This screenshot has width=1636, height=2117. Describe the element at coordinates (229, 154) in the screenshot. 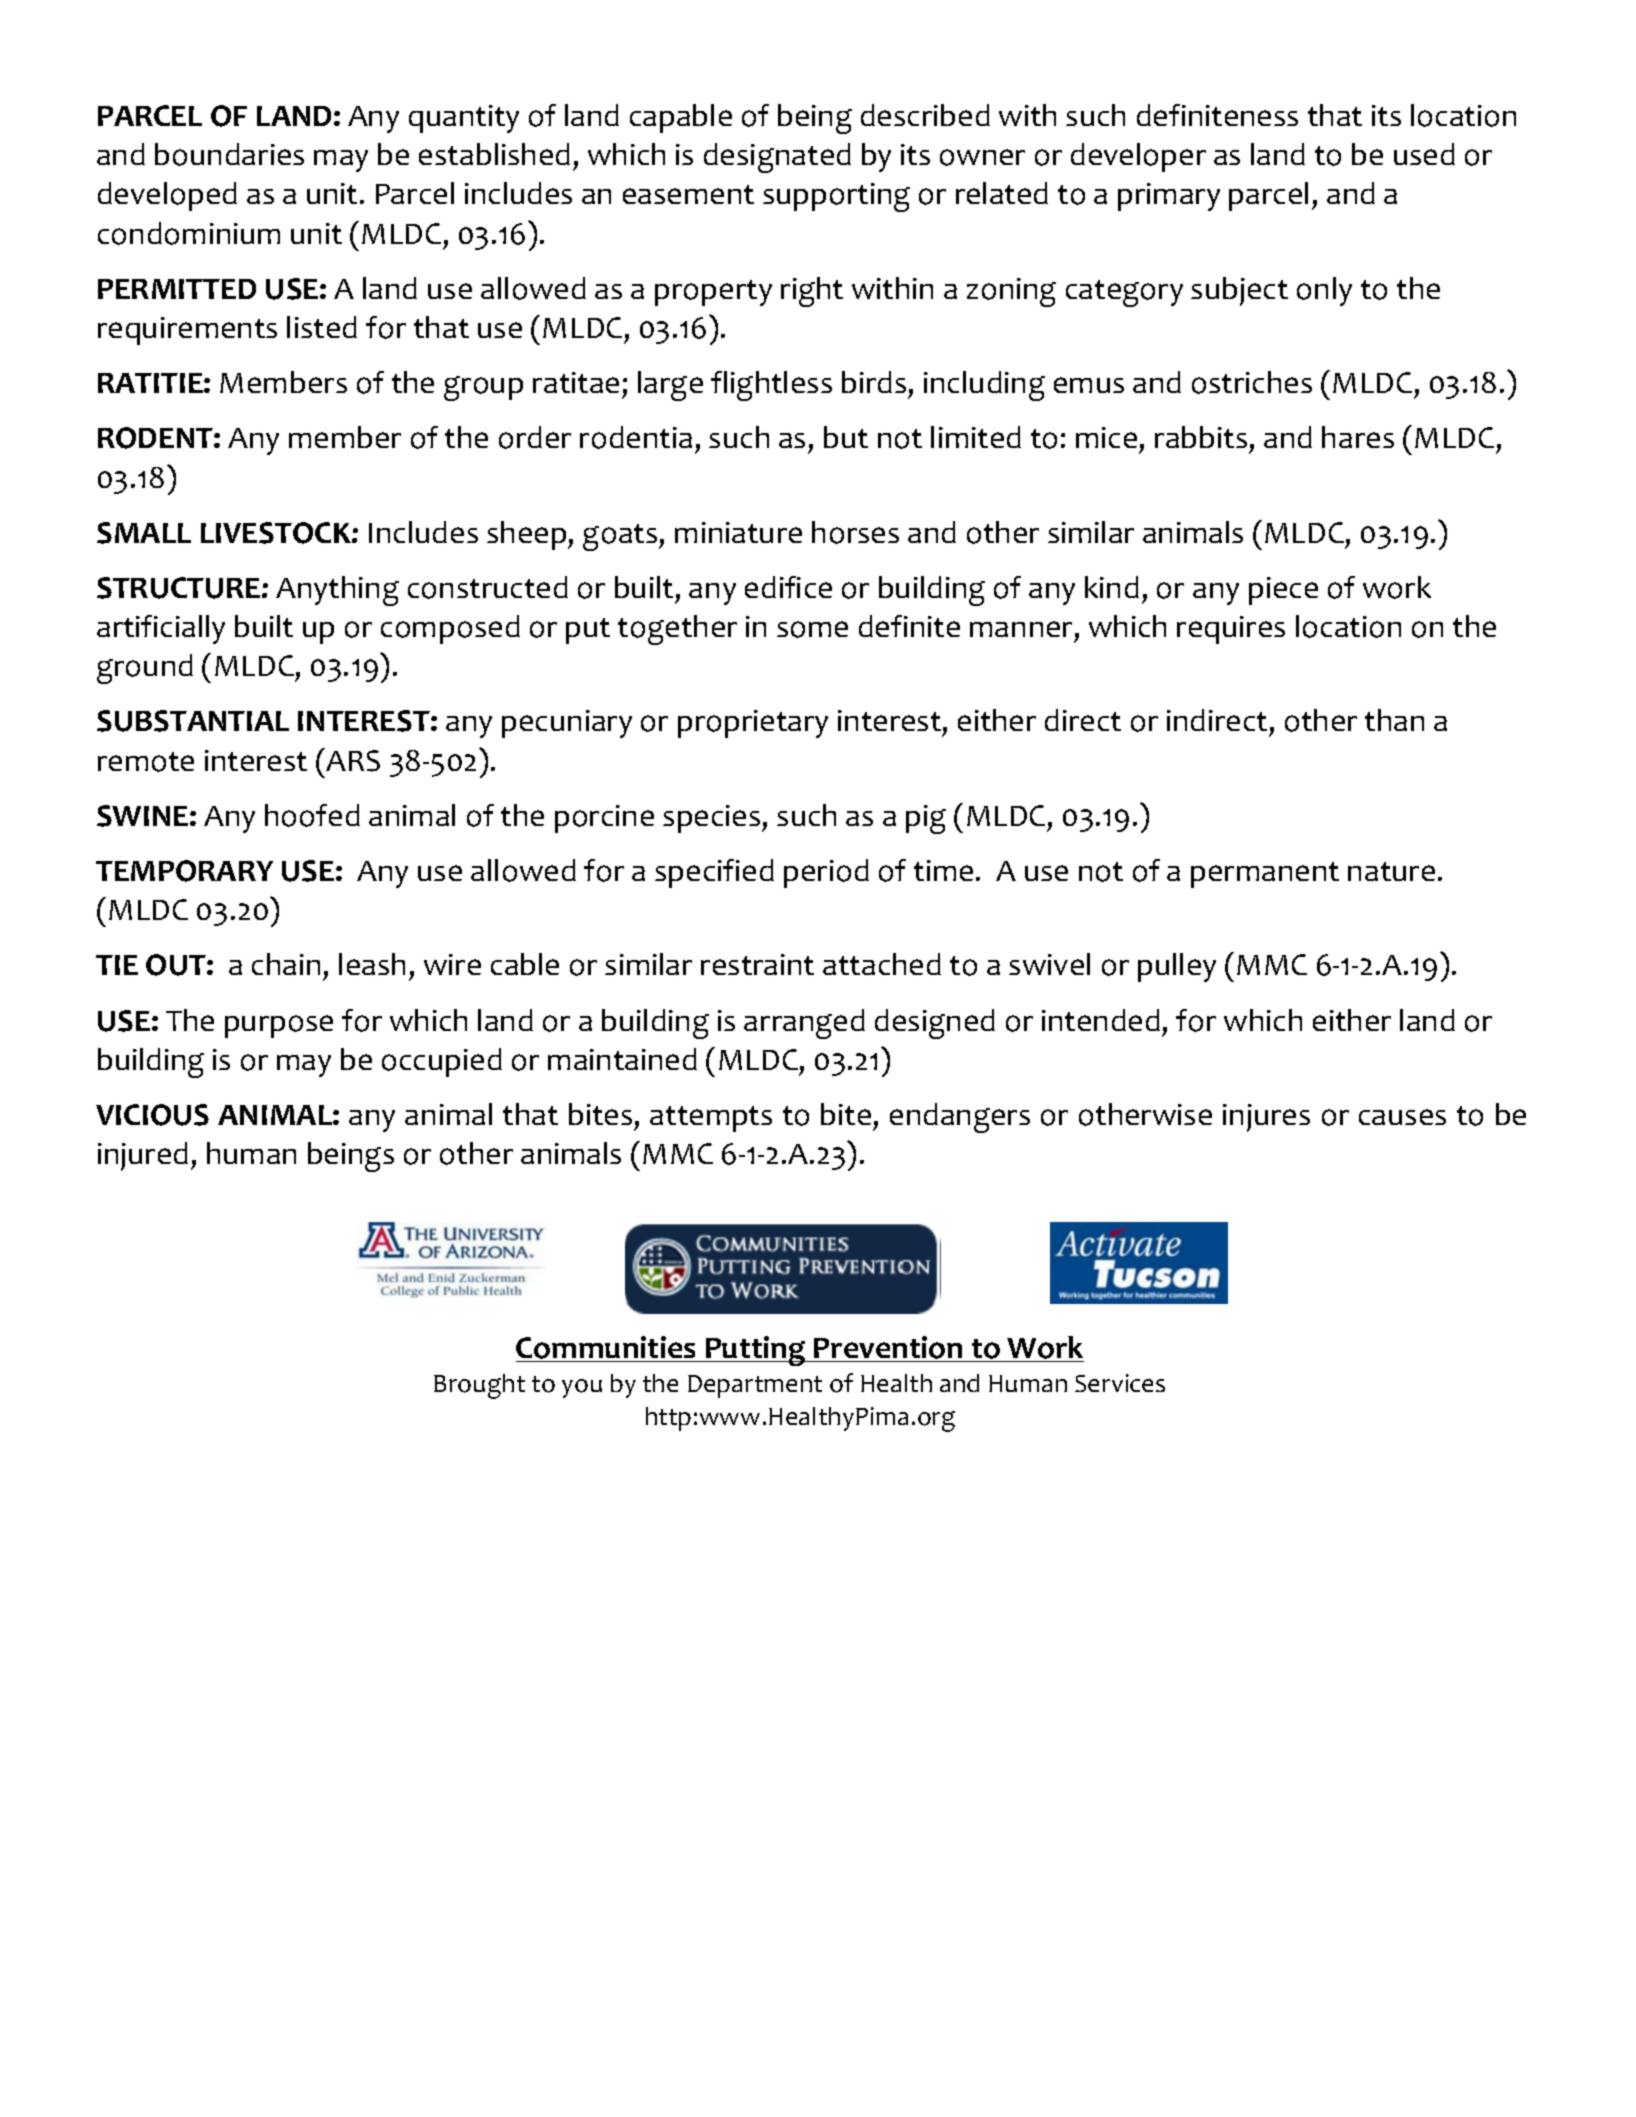

I see `boundaries` at that location.
